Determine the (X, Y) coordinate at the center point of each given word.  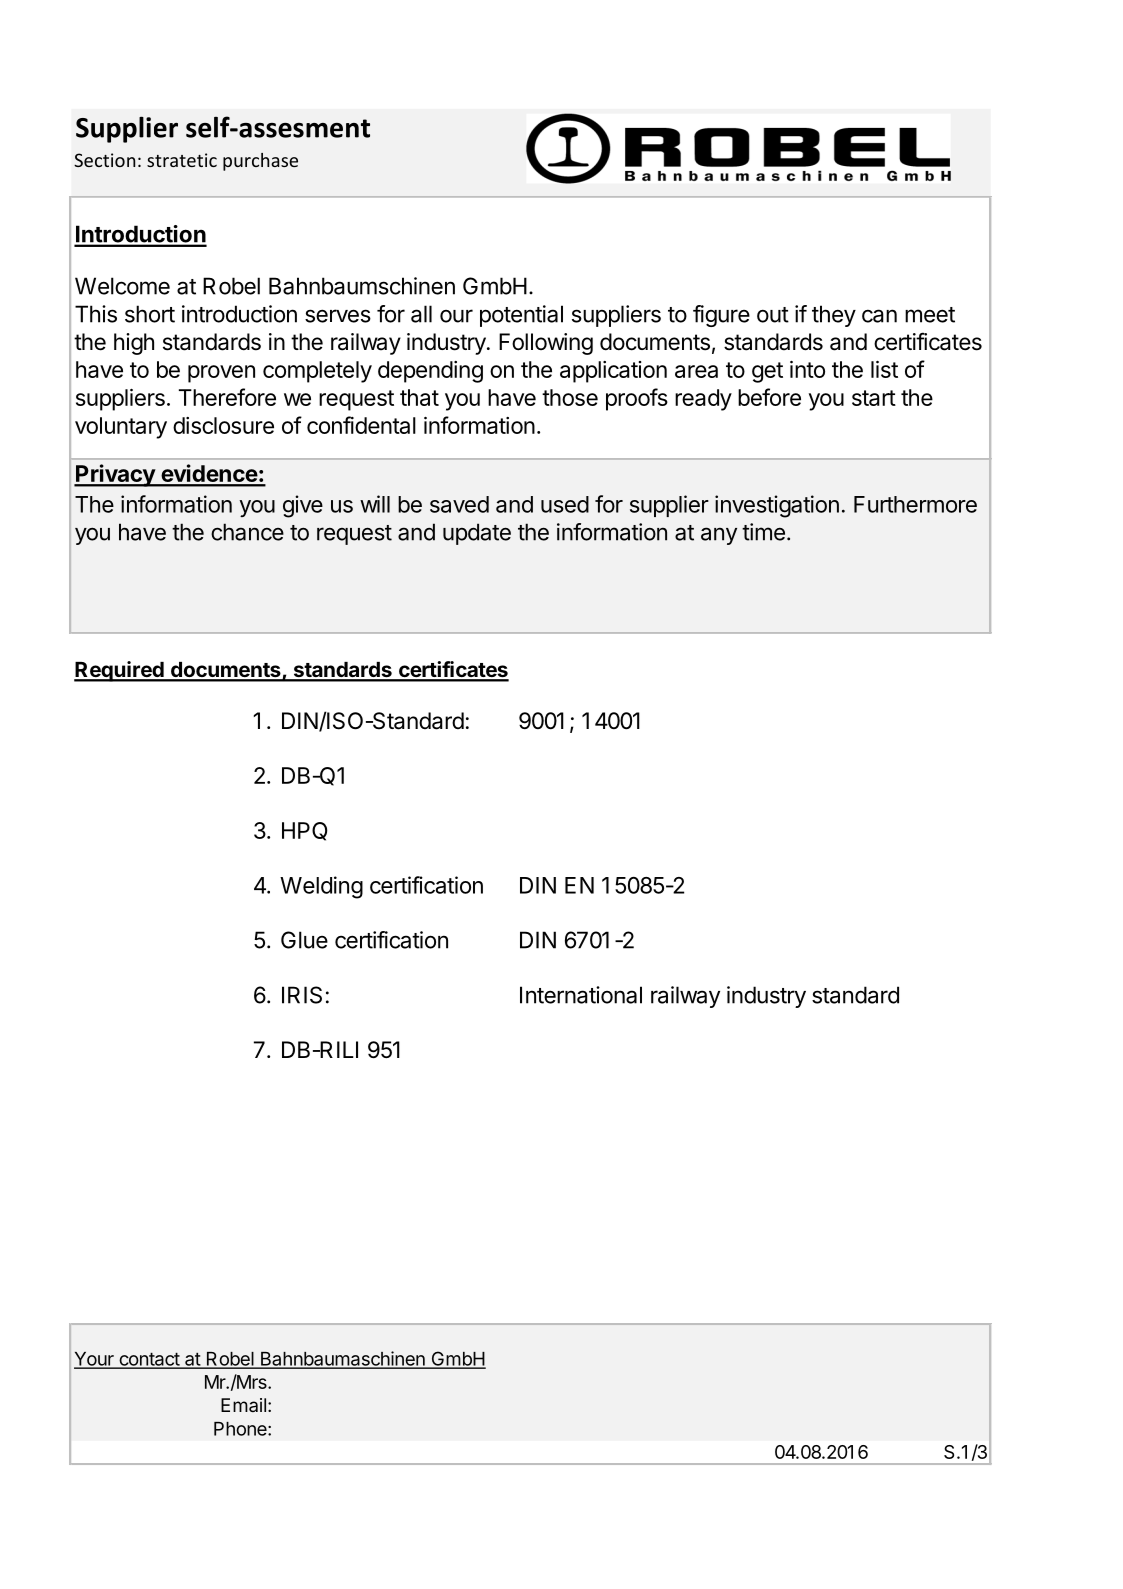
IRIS (302, 995)
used (565, 504)
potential (521, 316)
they (834, 316)
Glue (304, 940)
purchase (260, 162)
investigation (777, 506)
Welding (321, 887)
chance (247, 532)
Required (120, 671)
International (581, 995)
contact (149, 1360)
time (763, 532)
